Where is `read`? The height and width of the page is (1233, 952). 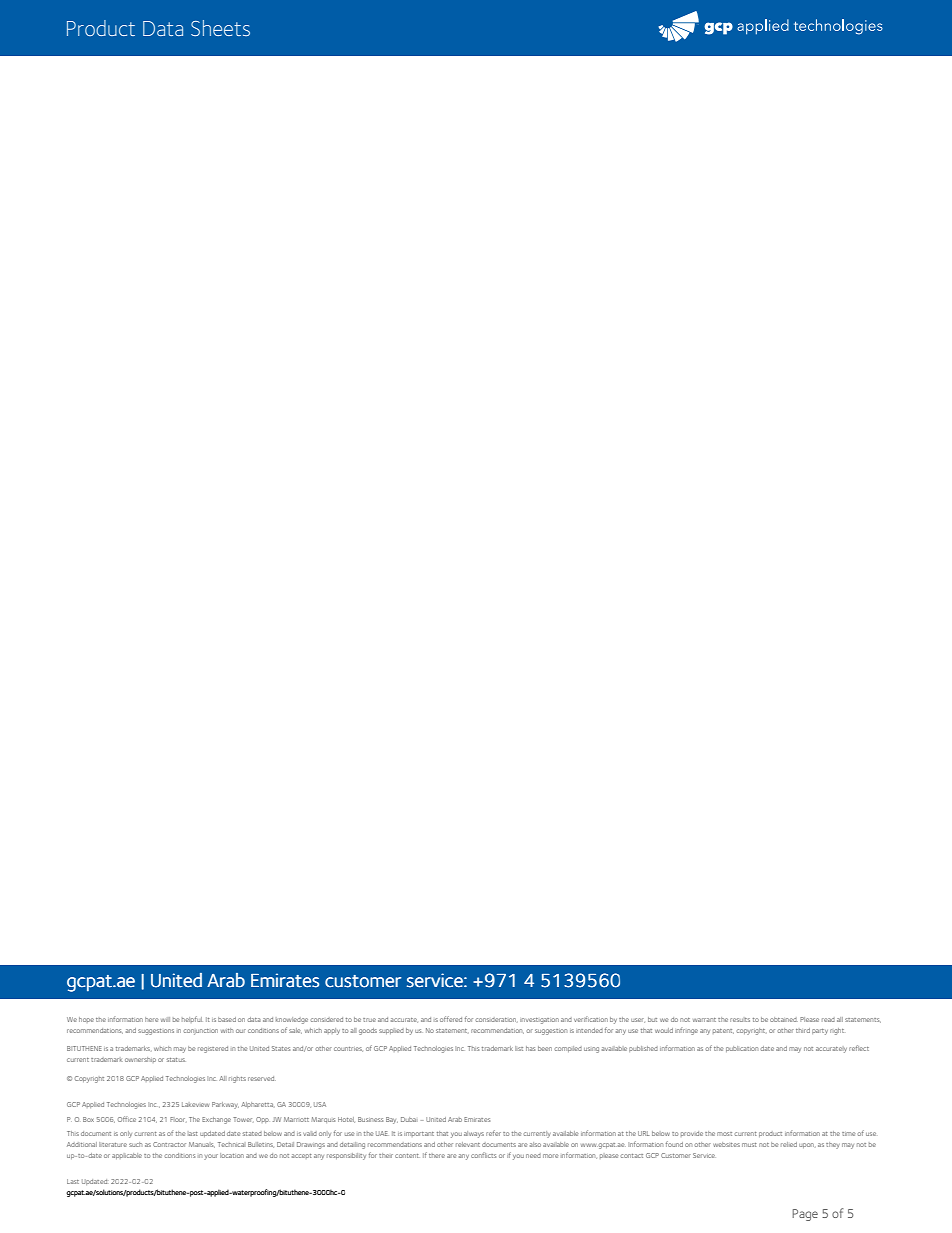
read is located at coordinates (828, 1019).
